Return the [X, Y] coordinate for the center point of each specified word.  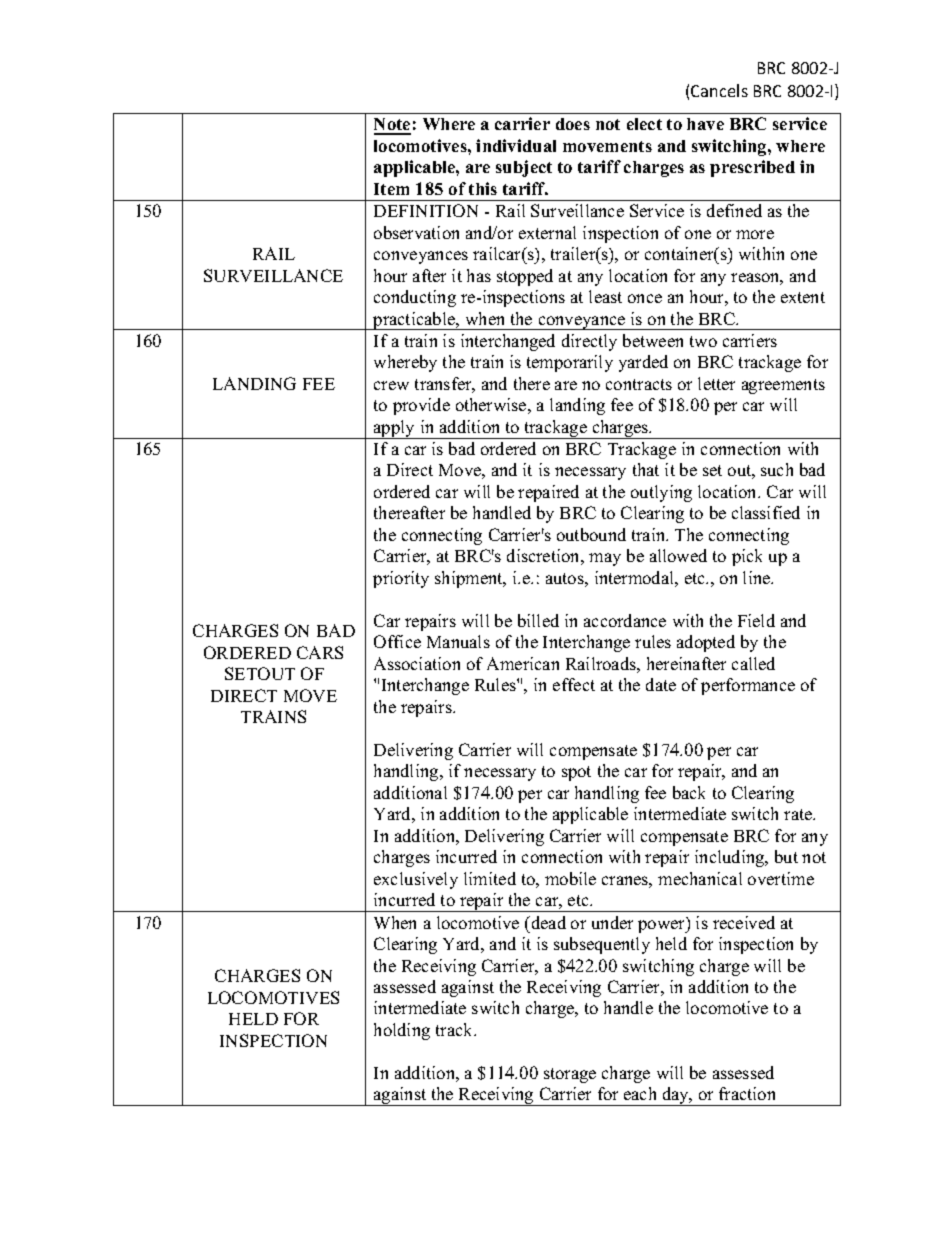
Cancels [719, 90]
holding [402, 1031]
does [573, 124]
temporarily [570, 363]
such [777, 469]
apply [395, 429]
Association [417, 663]
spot [576, 773]
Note [392, 126]
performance [748, 686]
